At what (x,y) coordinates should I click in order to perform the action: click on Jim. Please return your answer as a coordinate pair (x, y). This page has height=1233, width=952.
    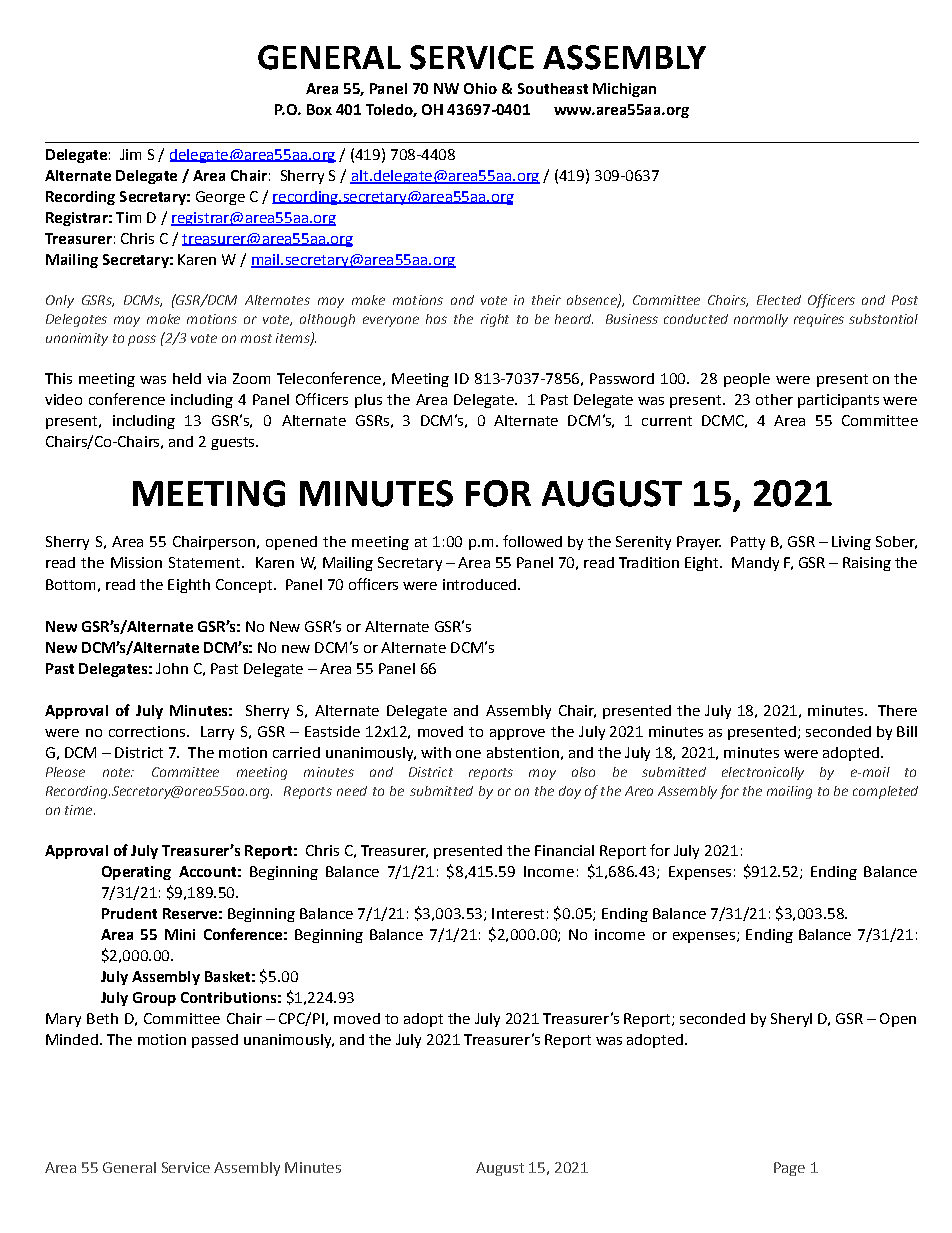
    Looking at the image, I should click on (130, 154).
